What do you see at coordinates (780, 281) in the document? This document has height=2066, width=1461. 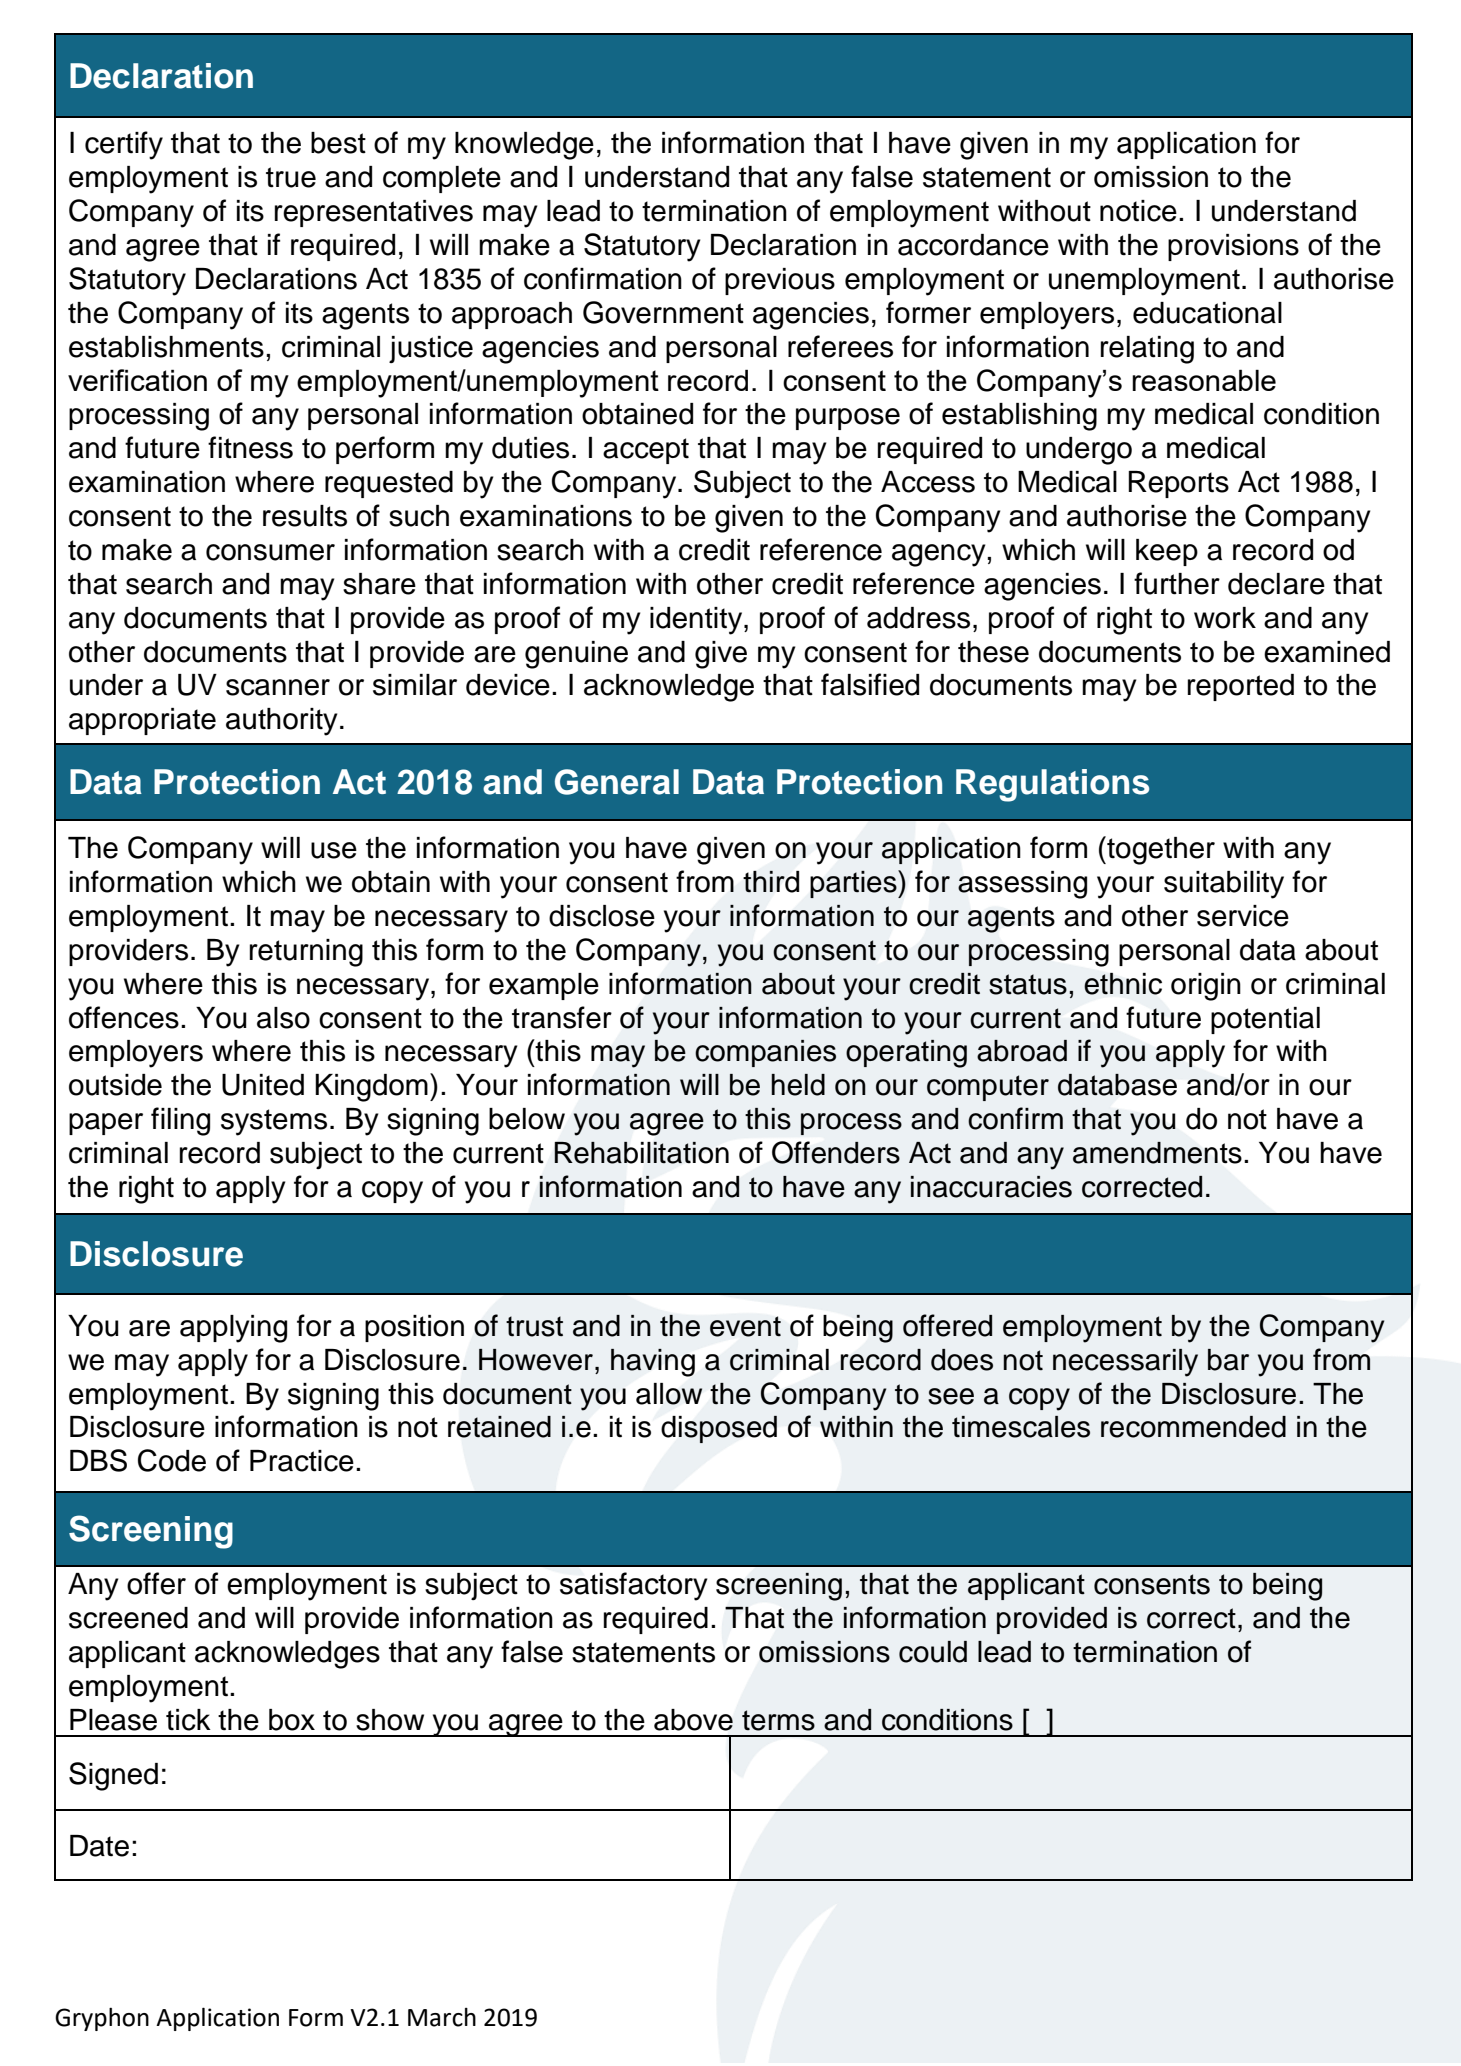 I see `previous` at bounding box center [780, 281].
